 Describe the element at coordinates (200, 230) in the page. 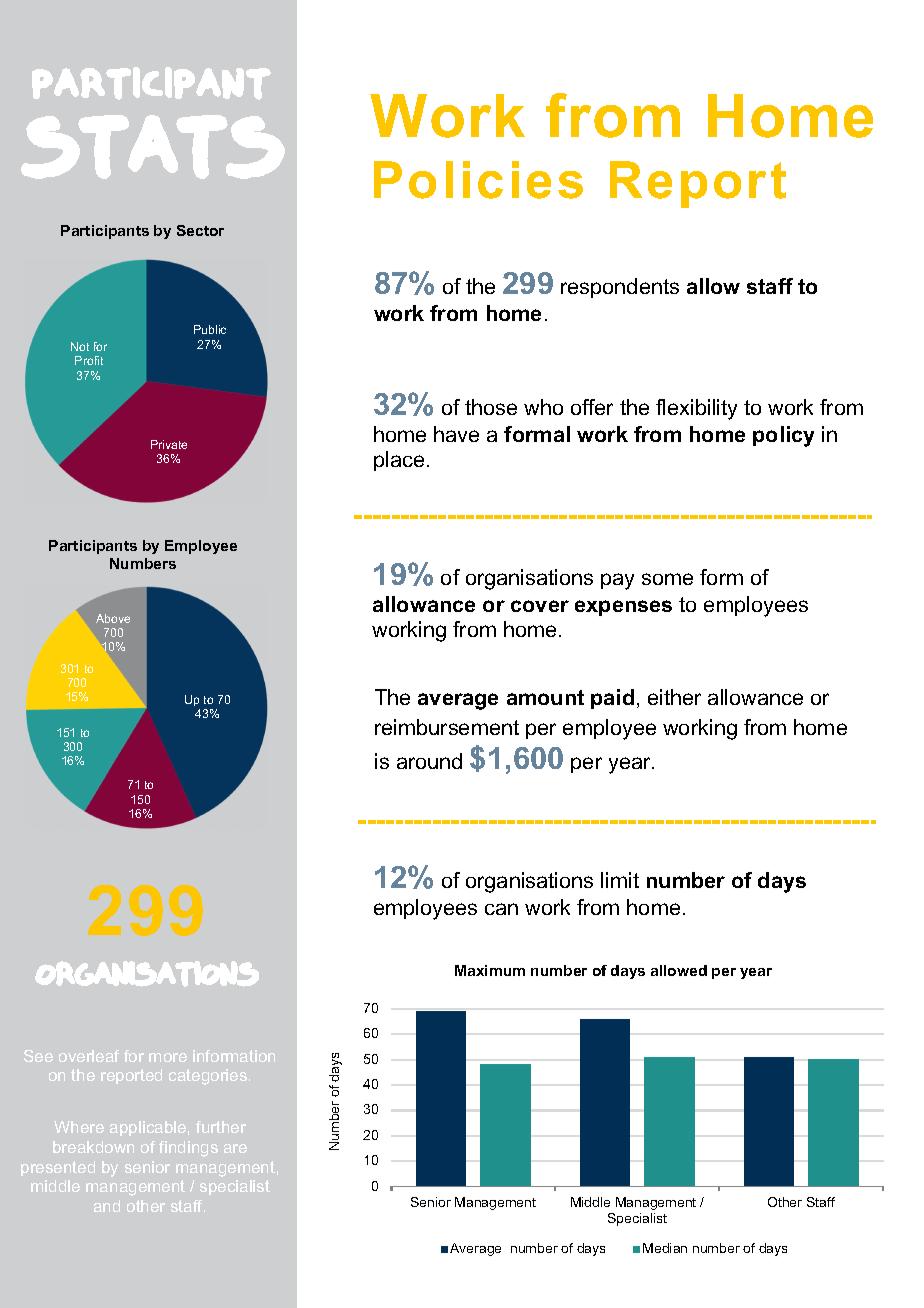

I see `Sector` at that location.
